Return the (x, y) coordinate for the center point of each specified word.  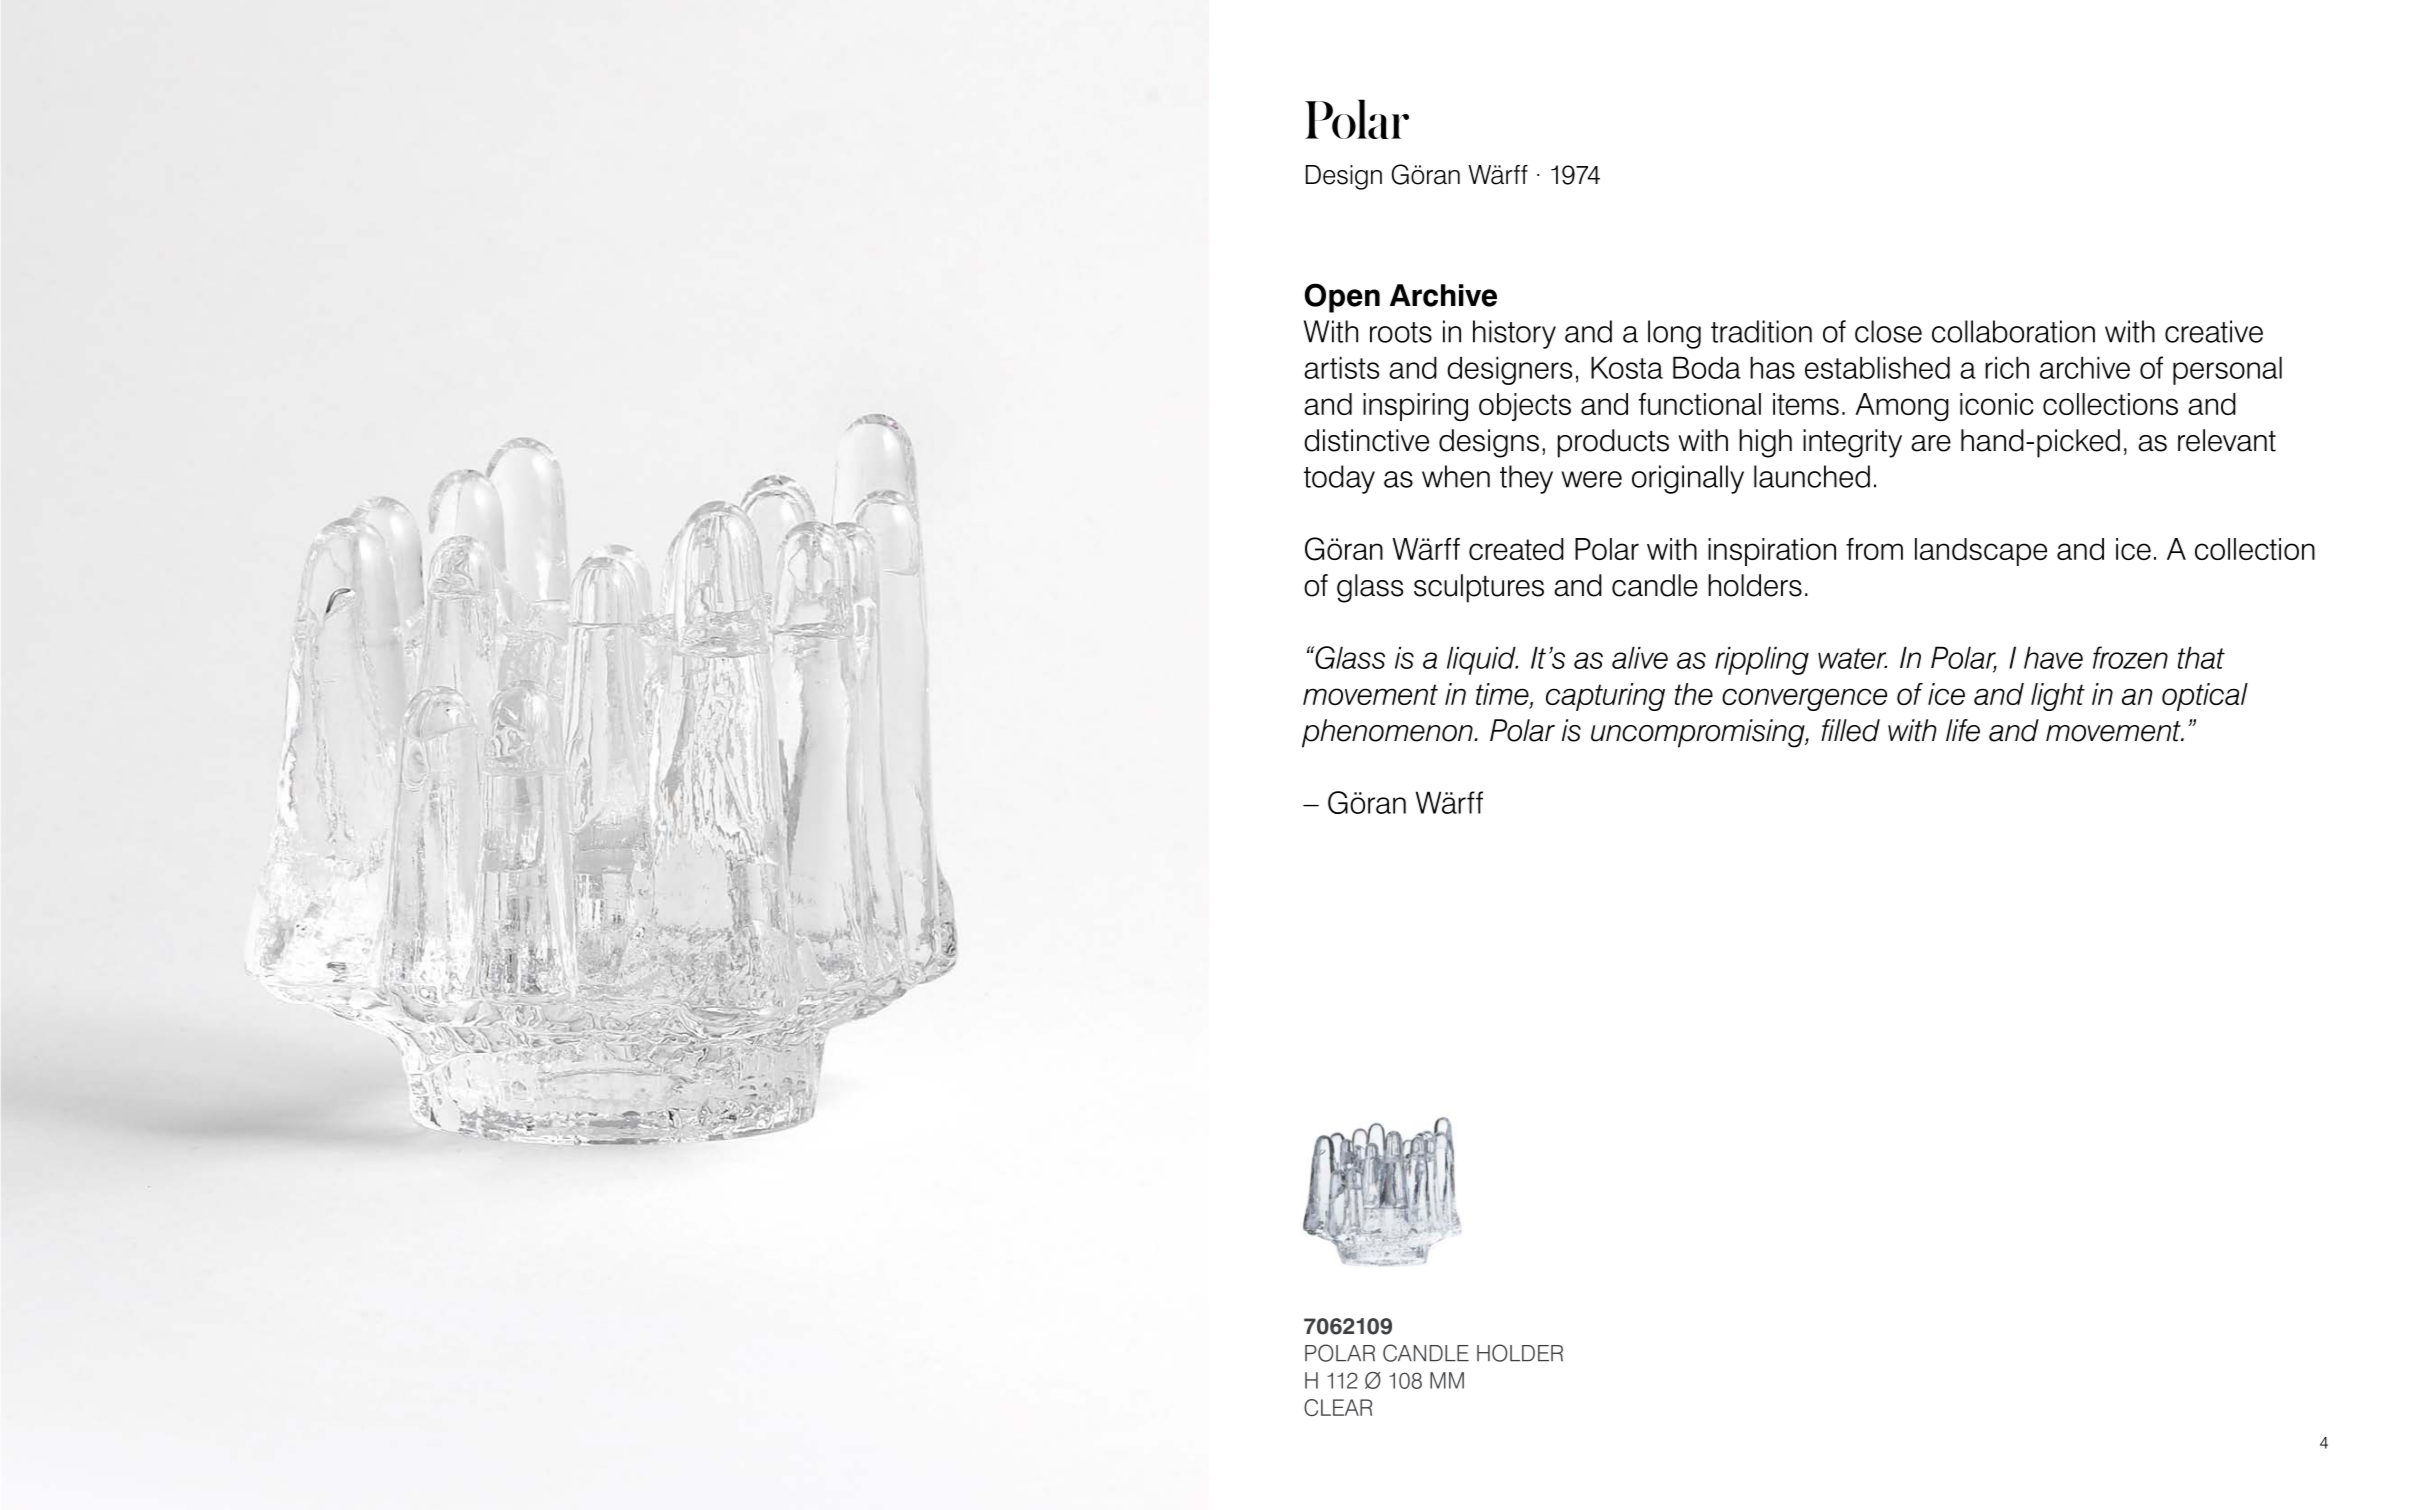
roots (1401, 332)
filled (1850, 730)
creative (2214, 331)
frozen (2130, 657)
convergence (1804, 699)
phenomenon (1388, 733)
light (2058, 697)
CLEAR (1338, 1407)
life (1963, 730)
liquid (1482, 660)
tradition (1761, 331)
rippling (1762, 660)
